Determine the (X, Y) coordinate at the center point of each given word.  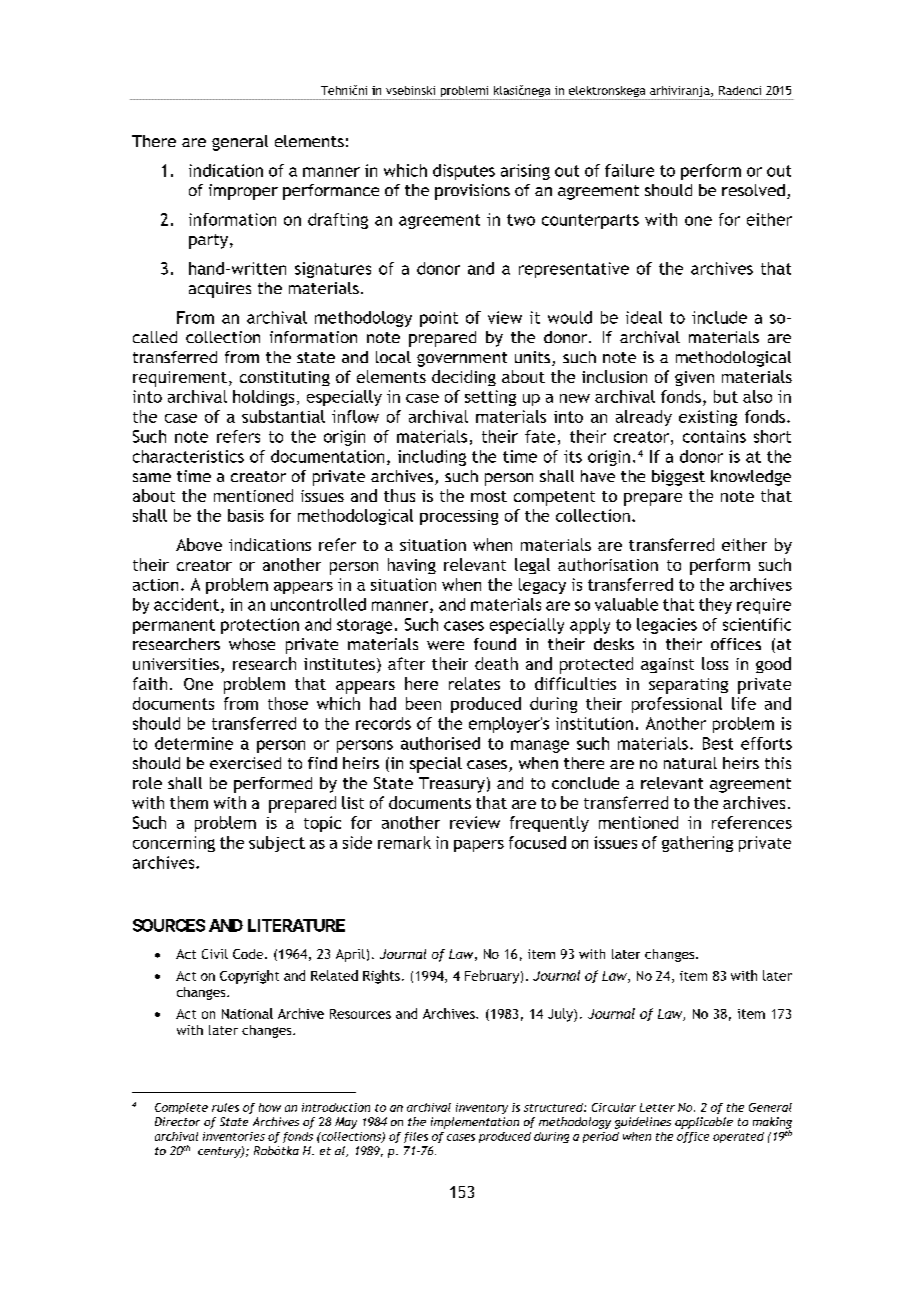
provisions (472, 192)
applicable (704, 1123)
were (445, 645)
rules (225, 1107)
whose (252, 644)
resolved (753, 190)
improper (243, 192)
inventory (482, 1108)
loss (715, 663)
